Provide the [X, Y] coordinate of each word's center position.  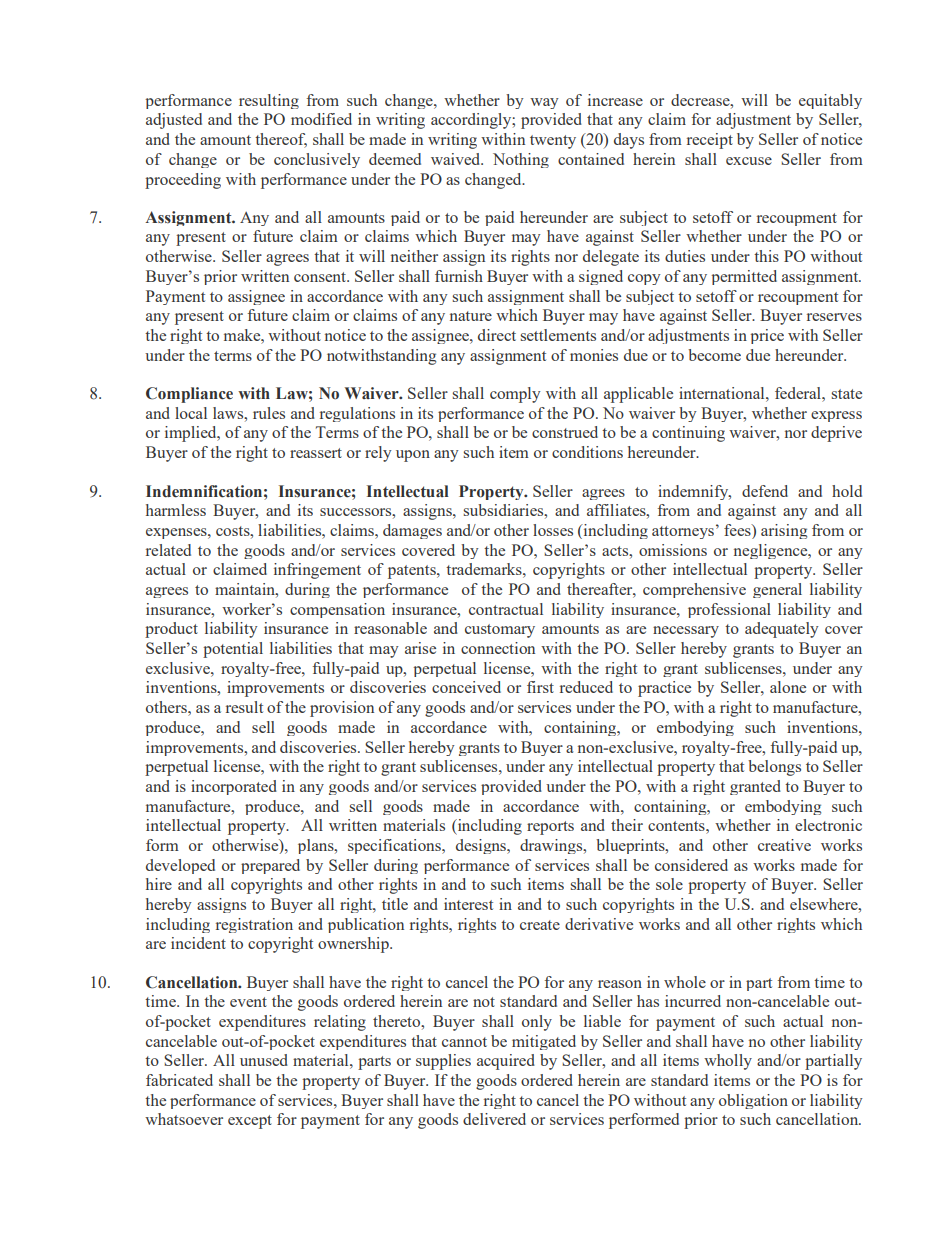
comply [515, 395]
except [250, 1122]
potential [233, 650]
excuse [749, 161]
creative [784, 845]
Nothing [521, 160]
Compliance [189, 395]
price [767, 336]
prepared [270, 866]
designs [482, 846]
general [777, 590]
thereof [281, 140]
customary [500, 631]
